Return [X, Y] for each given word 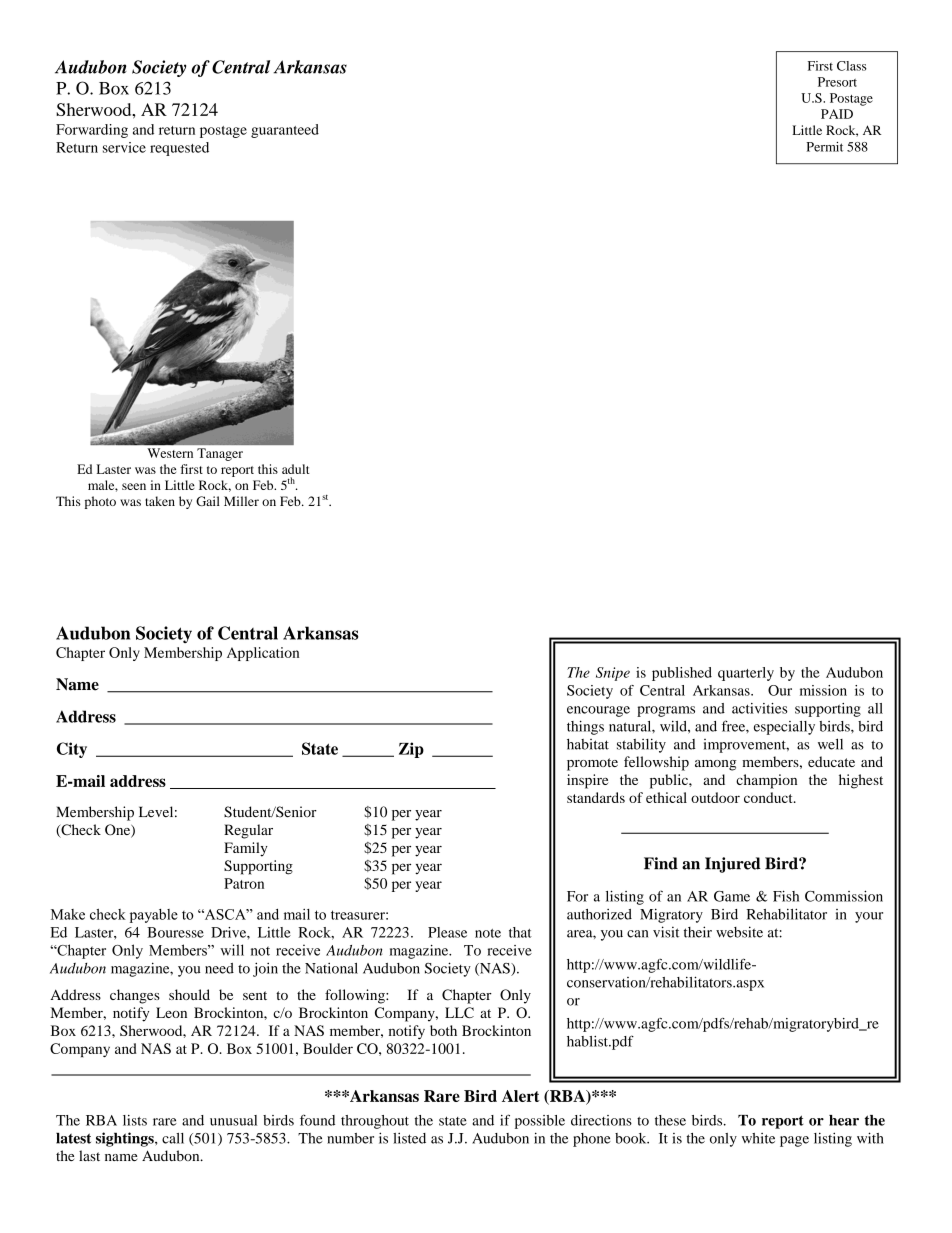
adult [296, 469]
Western [170, 453]
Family [246, 849]
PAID [837, 114]
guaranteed [285, 131]
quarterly [746, 674]
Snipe [613, 674]
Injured [733, 865]
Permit [825, 147]
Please [447, 932]
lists [135, 1120]
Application [263, 654]
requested [179, 149]
